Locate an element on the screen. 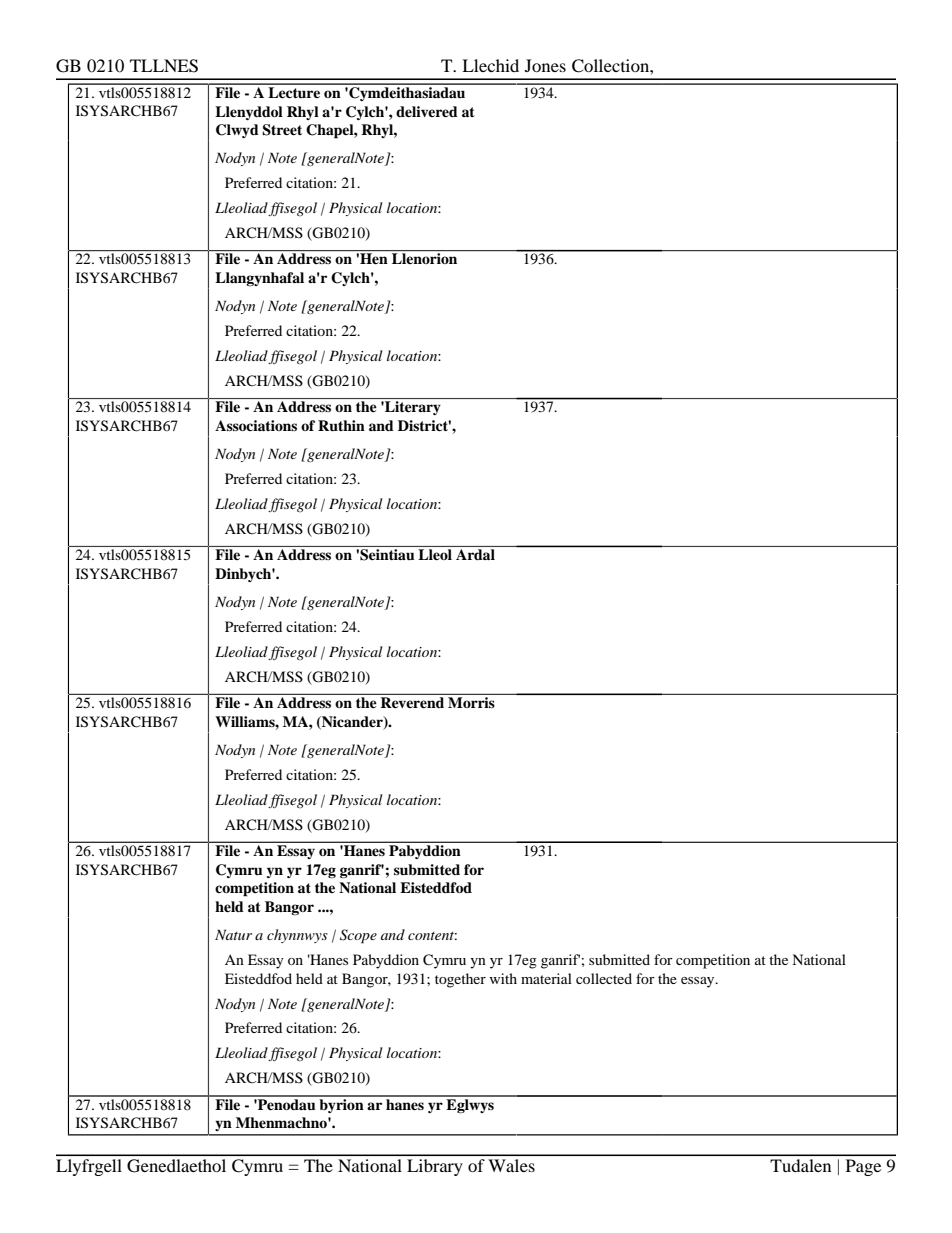  Page is located at coordinates (863, 1167).
